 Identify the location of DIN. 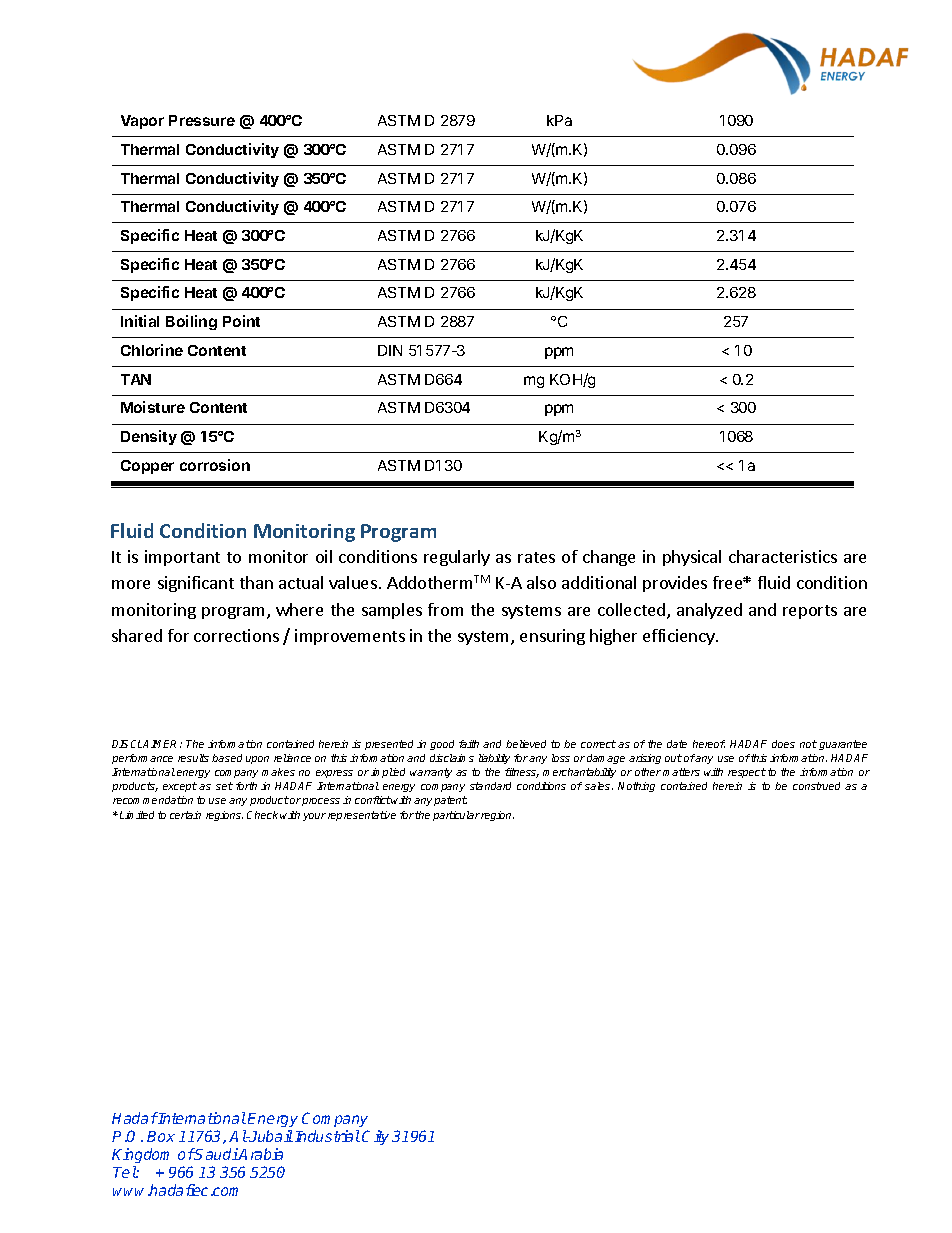
(390, 350).
